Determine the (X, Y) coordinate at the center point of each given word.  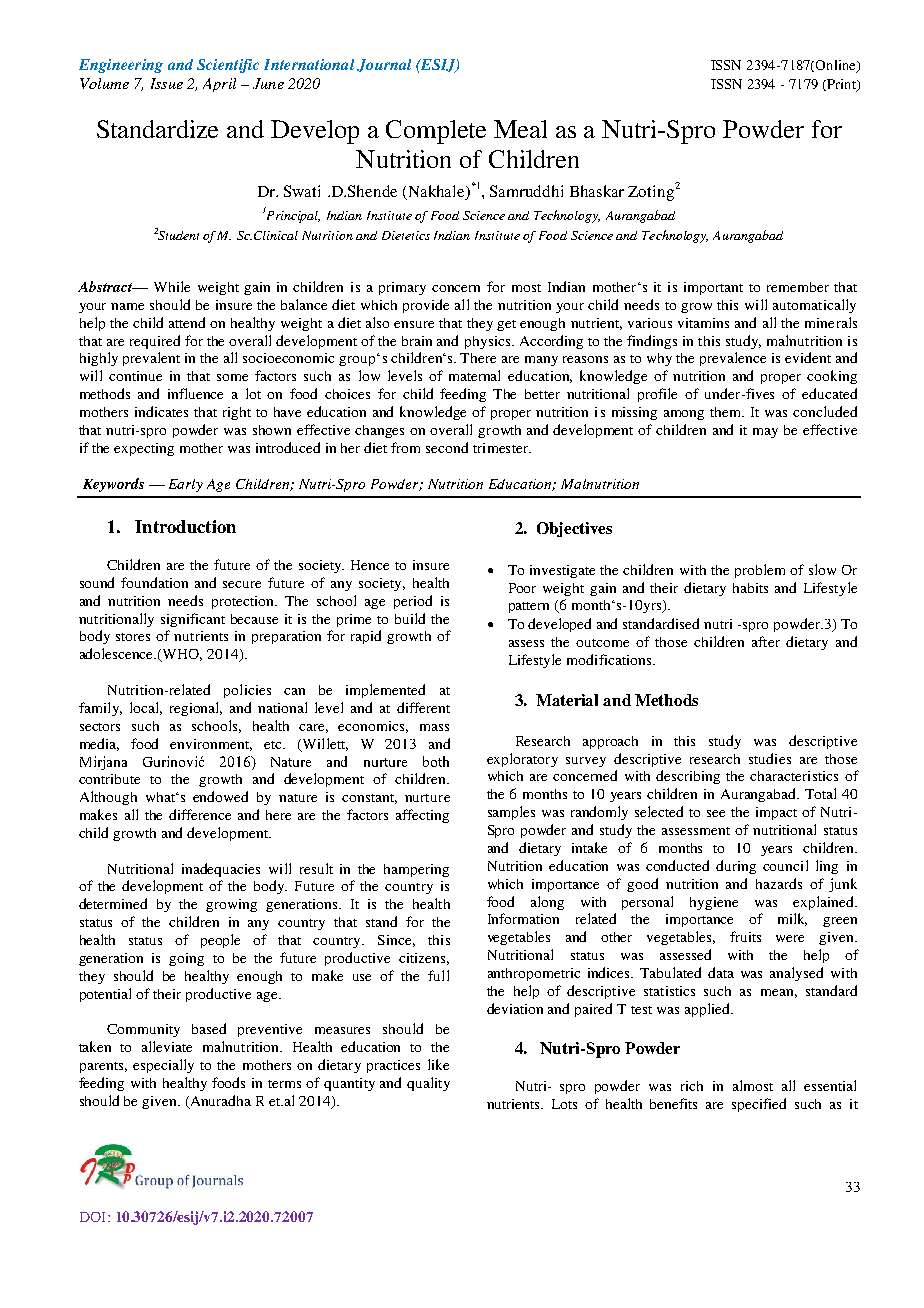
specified (759, 1105)
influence (195, 393)
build (410, 618)
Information (523, 918)
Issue (167, 83)
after (766, 641)
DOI (94, 1217)
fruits (745, 936)
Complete (436, 132)
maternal (474, 375)
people (220, 941)
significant (193, 620)
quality (428, 1084)
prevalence (733, 359)
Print (841, 85)
